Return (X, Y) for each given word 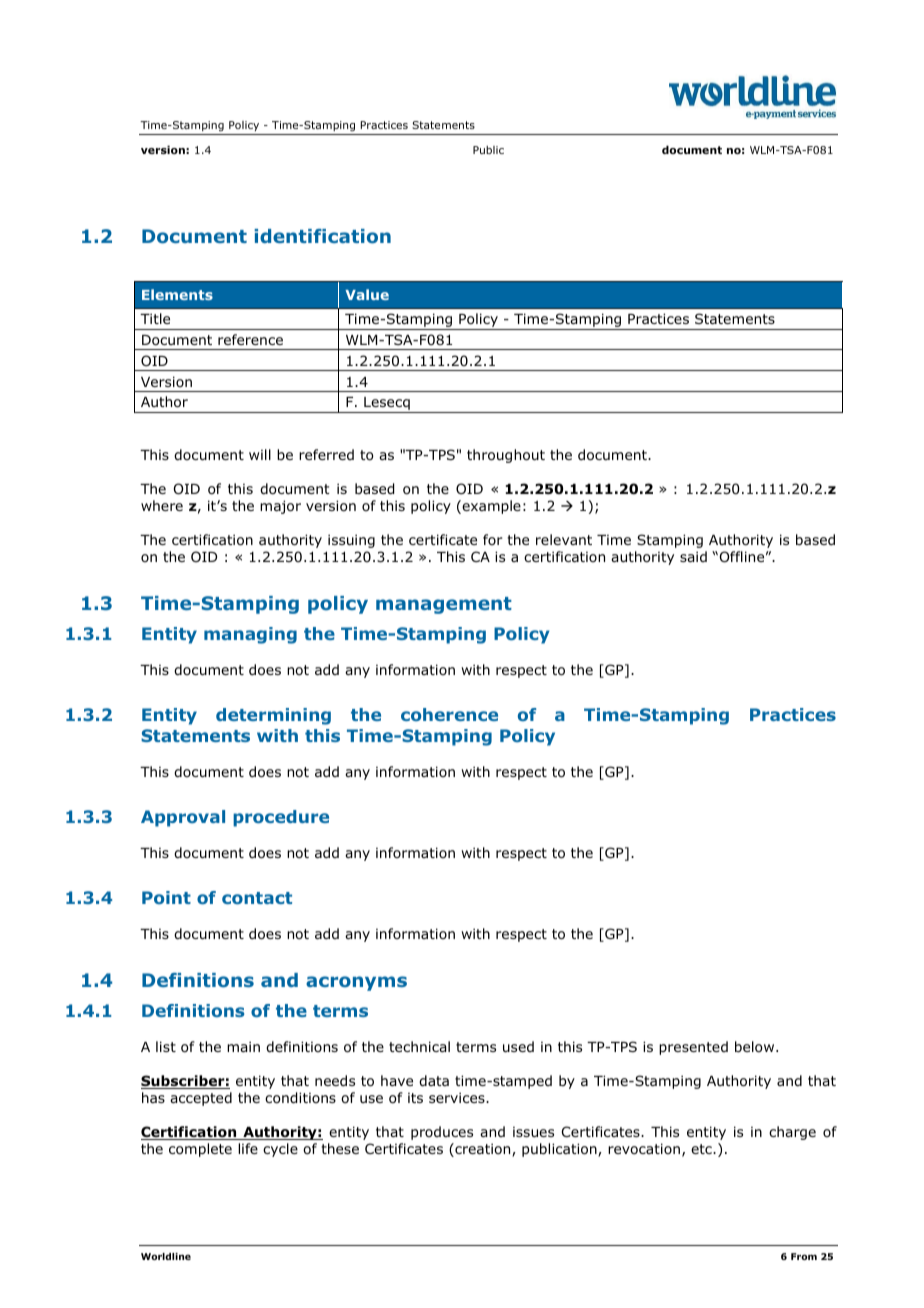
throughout (506, 456)
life (248, 1148)
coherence (449, 714)
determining (273, 716)
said (693, 556)
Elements (177, 294)
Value (367, 294)
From (804, 1256)
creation (483, 1150)
